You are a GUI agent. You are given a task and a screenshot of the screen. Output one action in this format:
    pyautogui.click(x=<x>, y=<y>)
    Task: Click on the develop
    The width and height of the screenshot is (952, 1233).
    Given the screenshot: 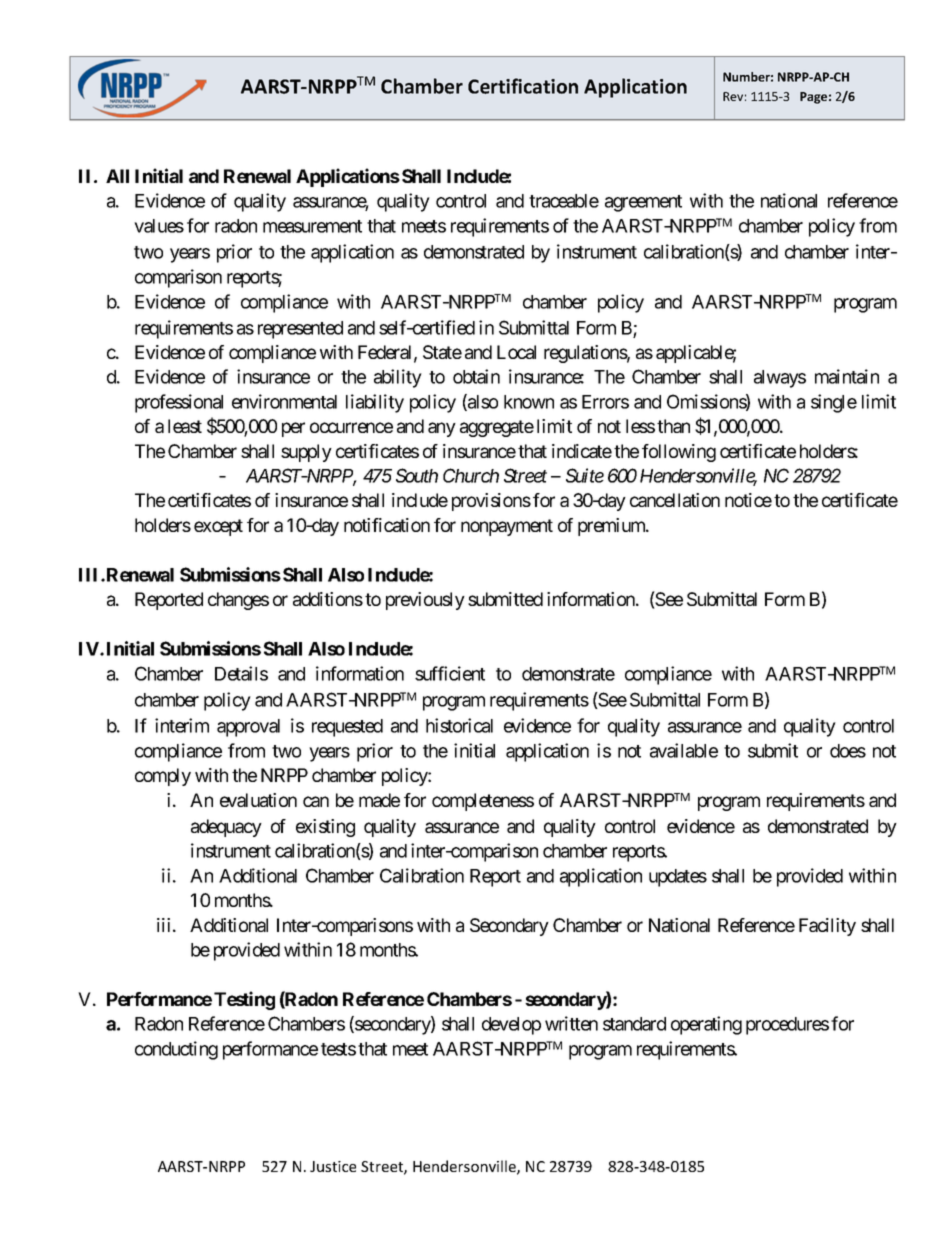 What is the action you would take?
    pyautogui.click(x=511, y=1026)
